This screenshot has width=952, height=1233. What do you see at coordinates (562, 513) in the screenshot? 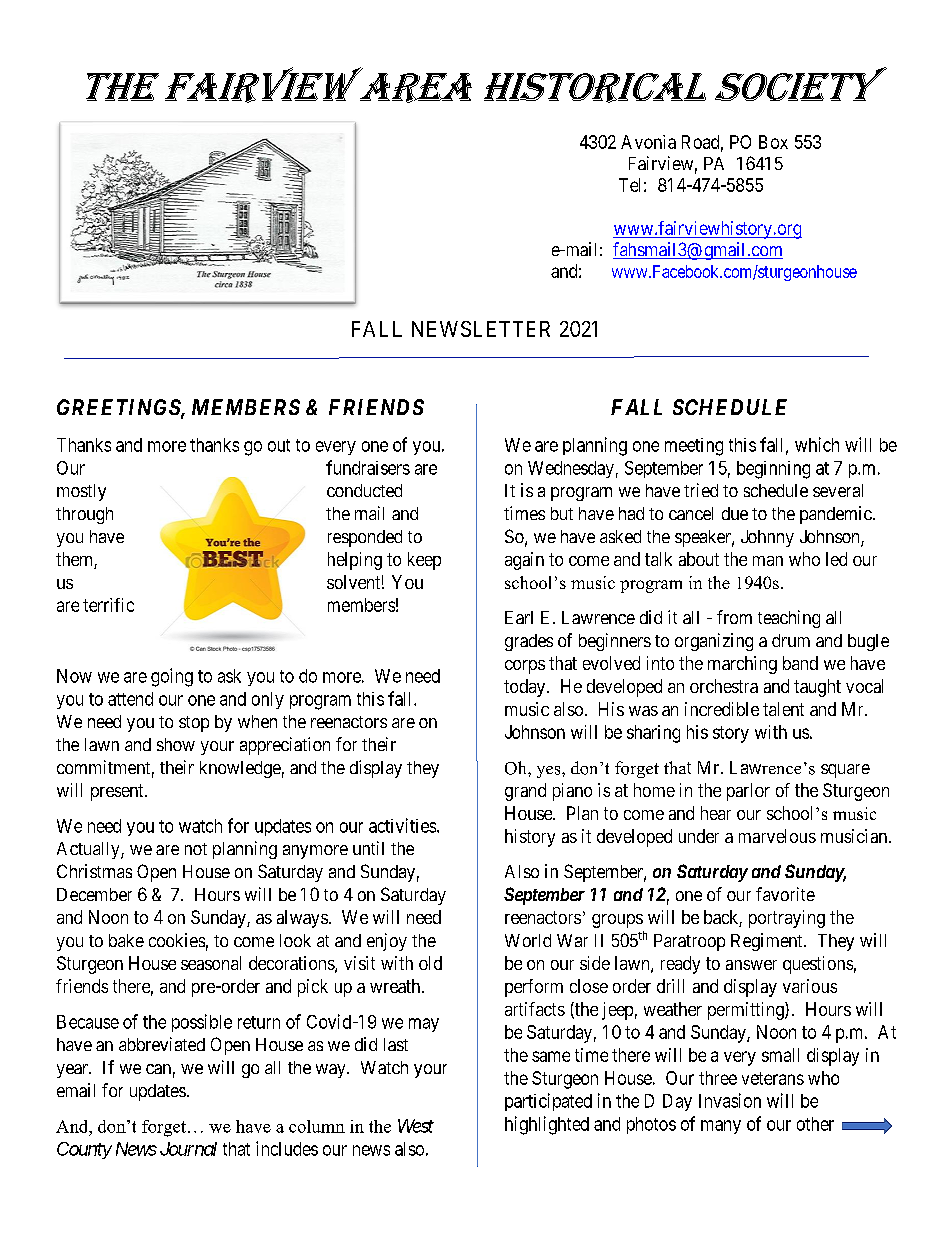
I see `but` at bounding box center [562, 513].
